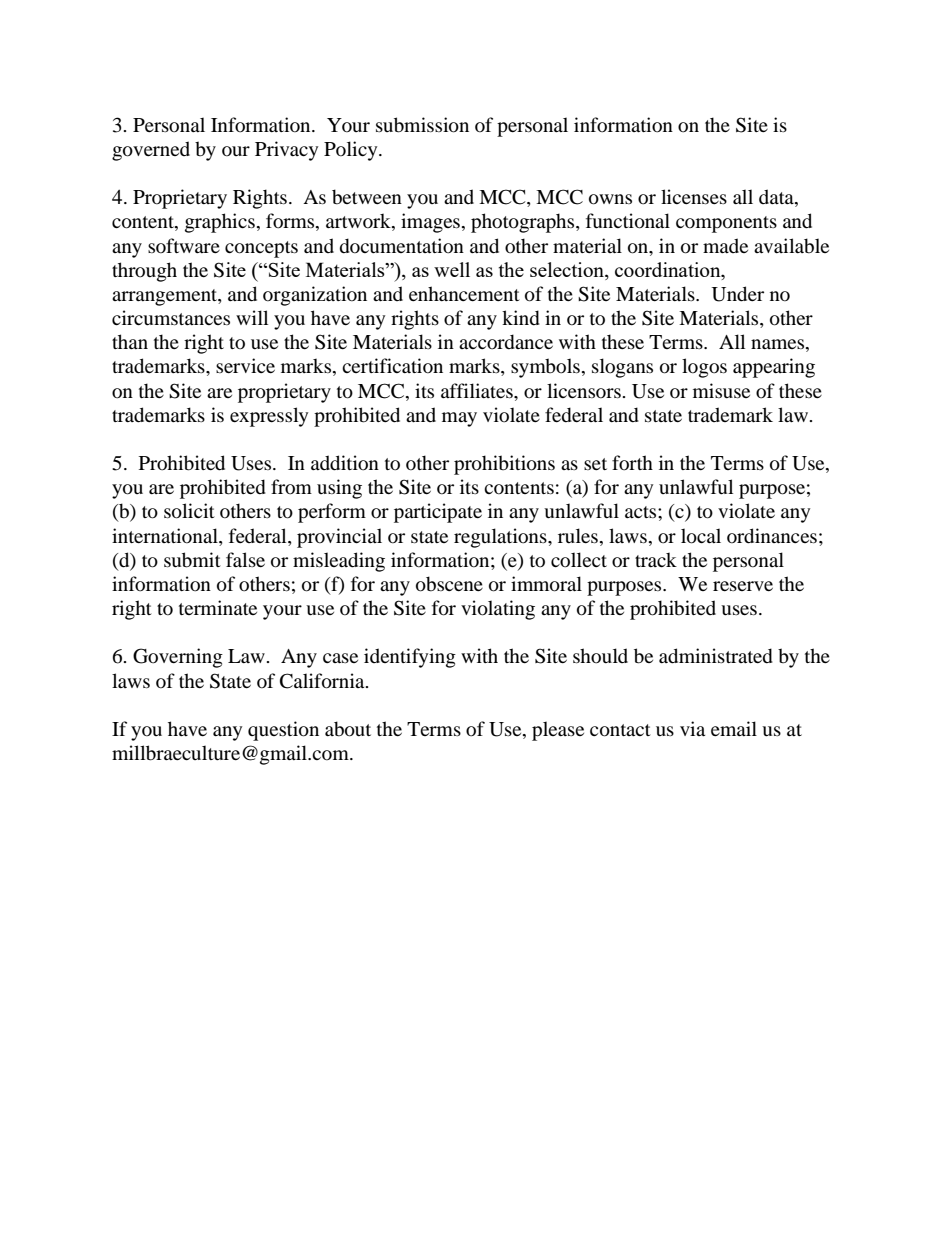 This page has height=1233, width=952. I want to click on circumstances, so click(171, 318).
